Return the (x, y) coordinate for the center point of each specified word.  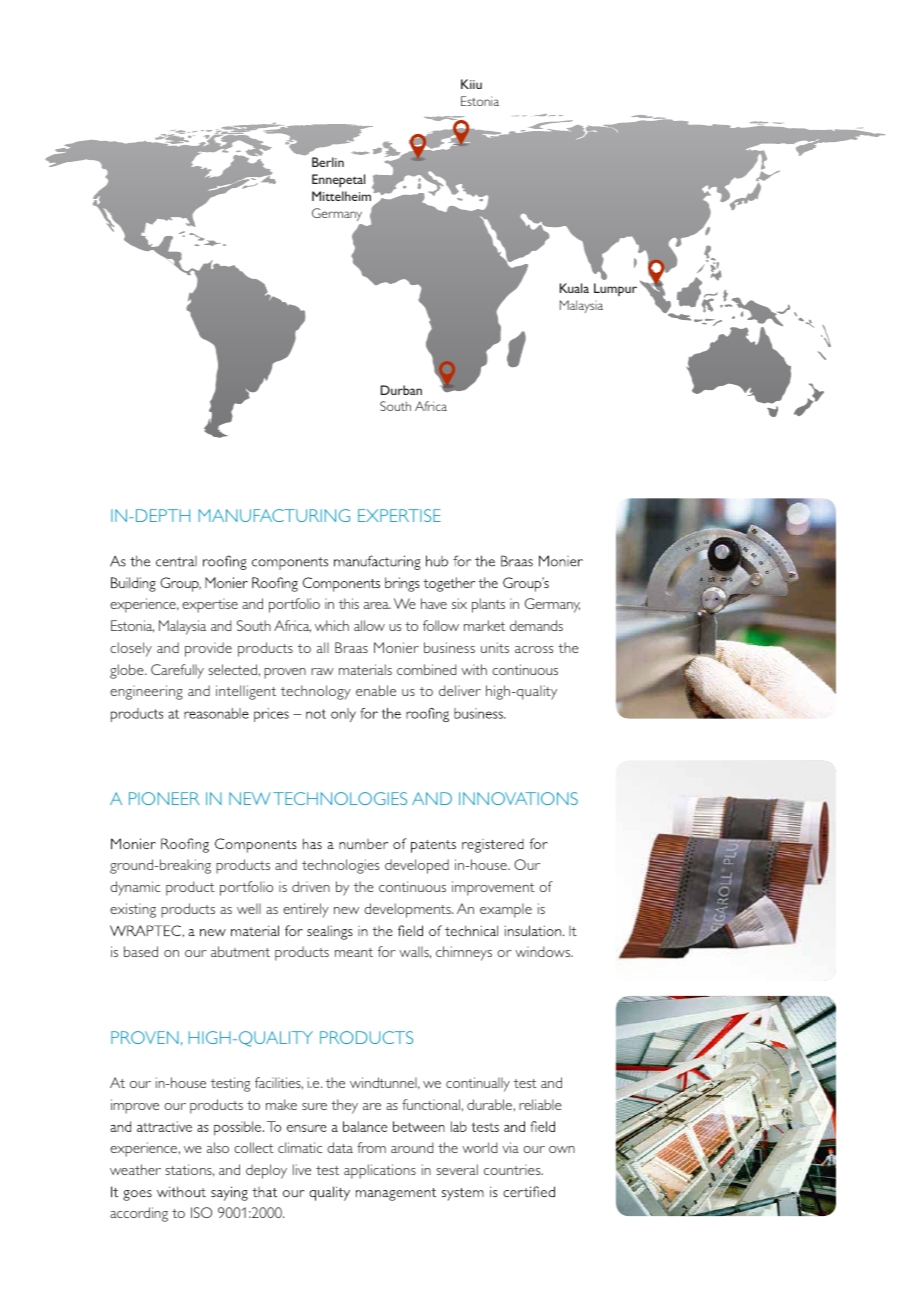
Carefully (177, 671)
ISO (201, 1212)
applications (380, 1171)
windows (544, 951)
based (141, 951)
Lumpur (615, 289)
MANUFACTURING (274, 515)
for (387, 951)
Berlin (328, 162)
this (349, 603)
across (534, 649)
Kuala (574, 288)
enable (376, 690)
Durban (401, 390)
